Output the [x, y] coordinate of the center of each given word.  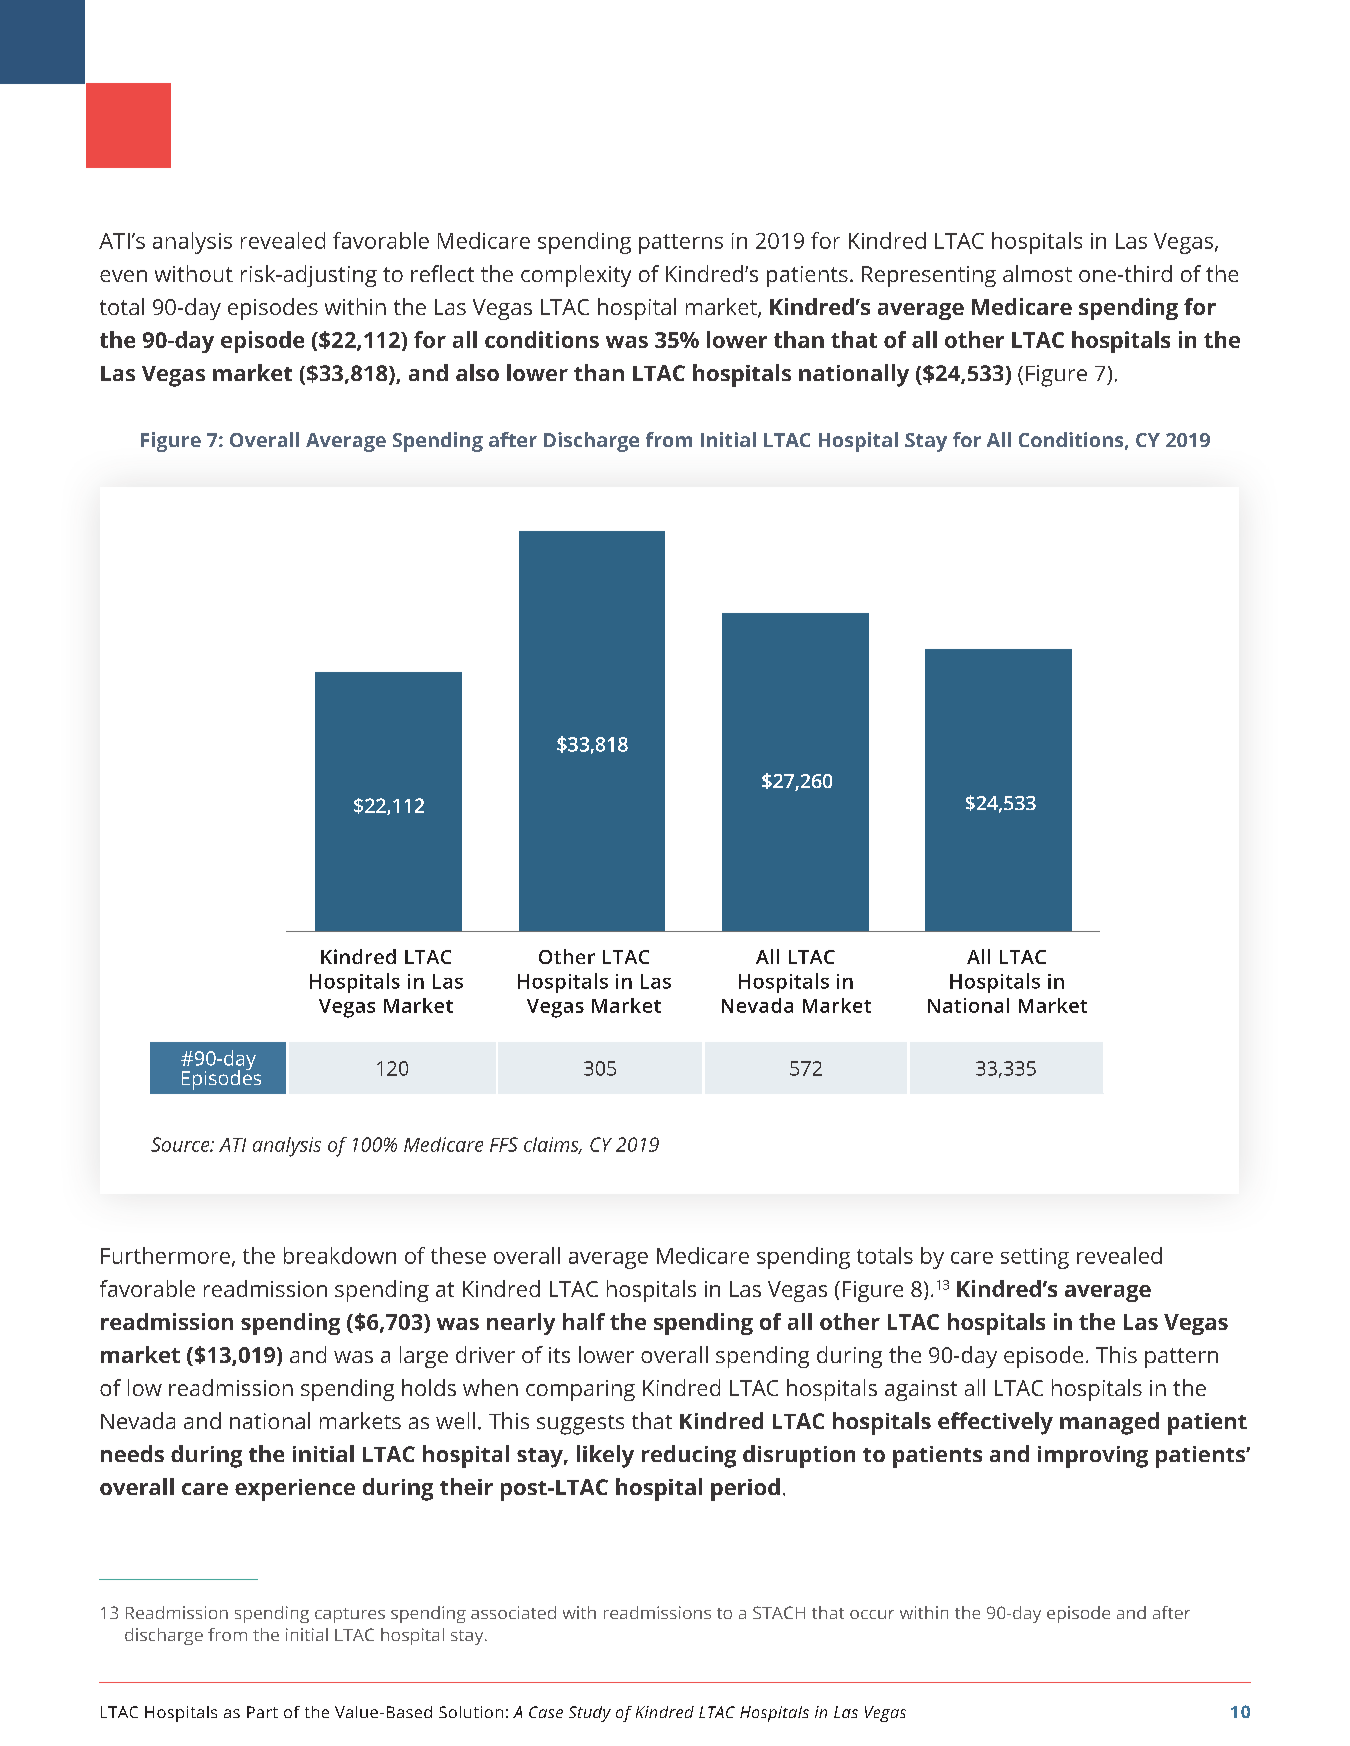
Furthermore [165, 1255]
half [584, 1321]
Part [262, 1712]
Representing [929, 276]
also [477, 372]
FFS [504, 1144]
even [123, 276]
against [921, 1390]
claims [552, 1145]
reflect [442, 273]
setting [1035, 1258]
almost [1037, 273]
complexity [576, 276]
